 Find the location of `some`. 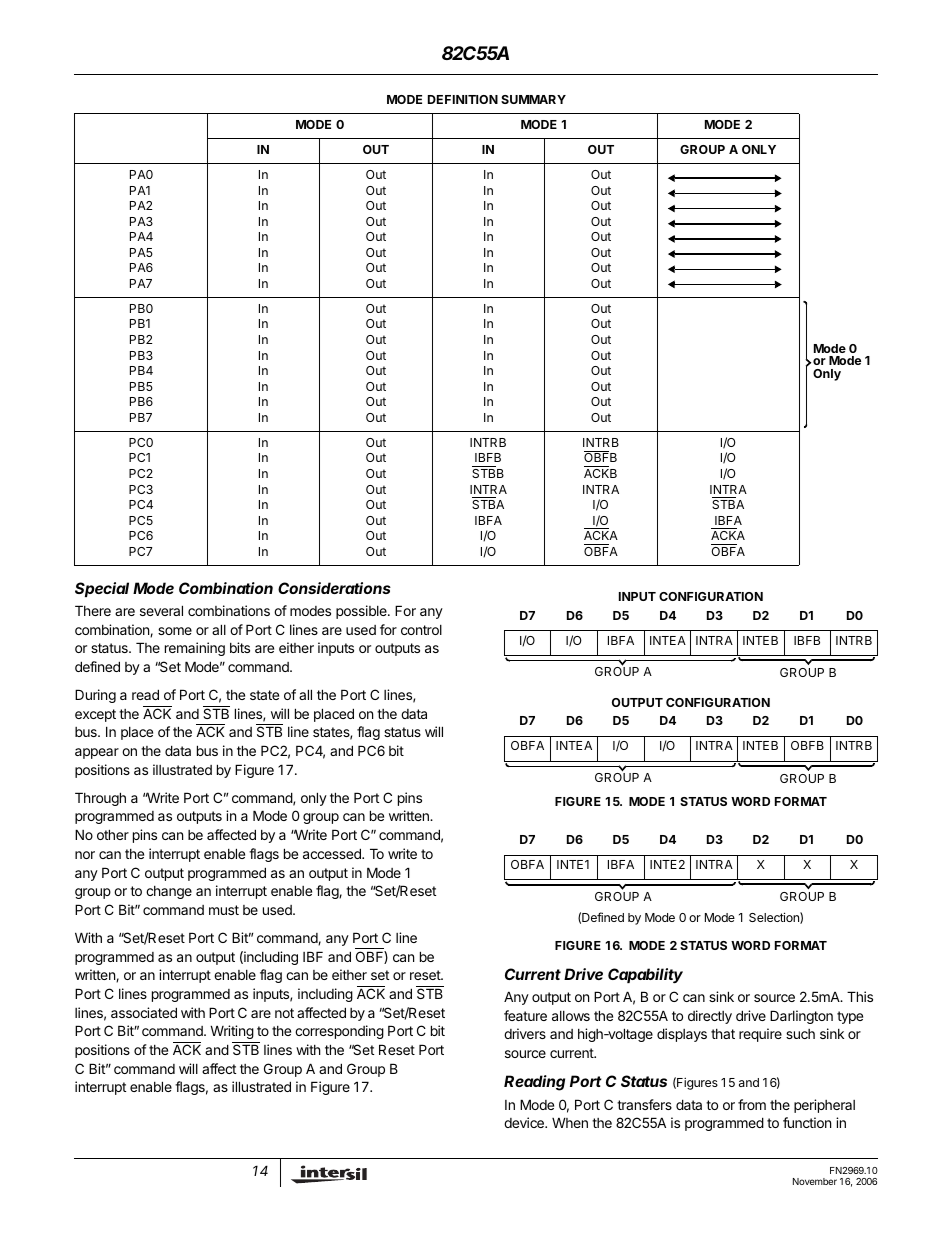

some is located at coordinates (175, 631).
